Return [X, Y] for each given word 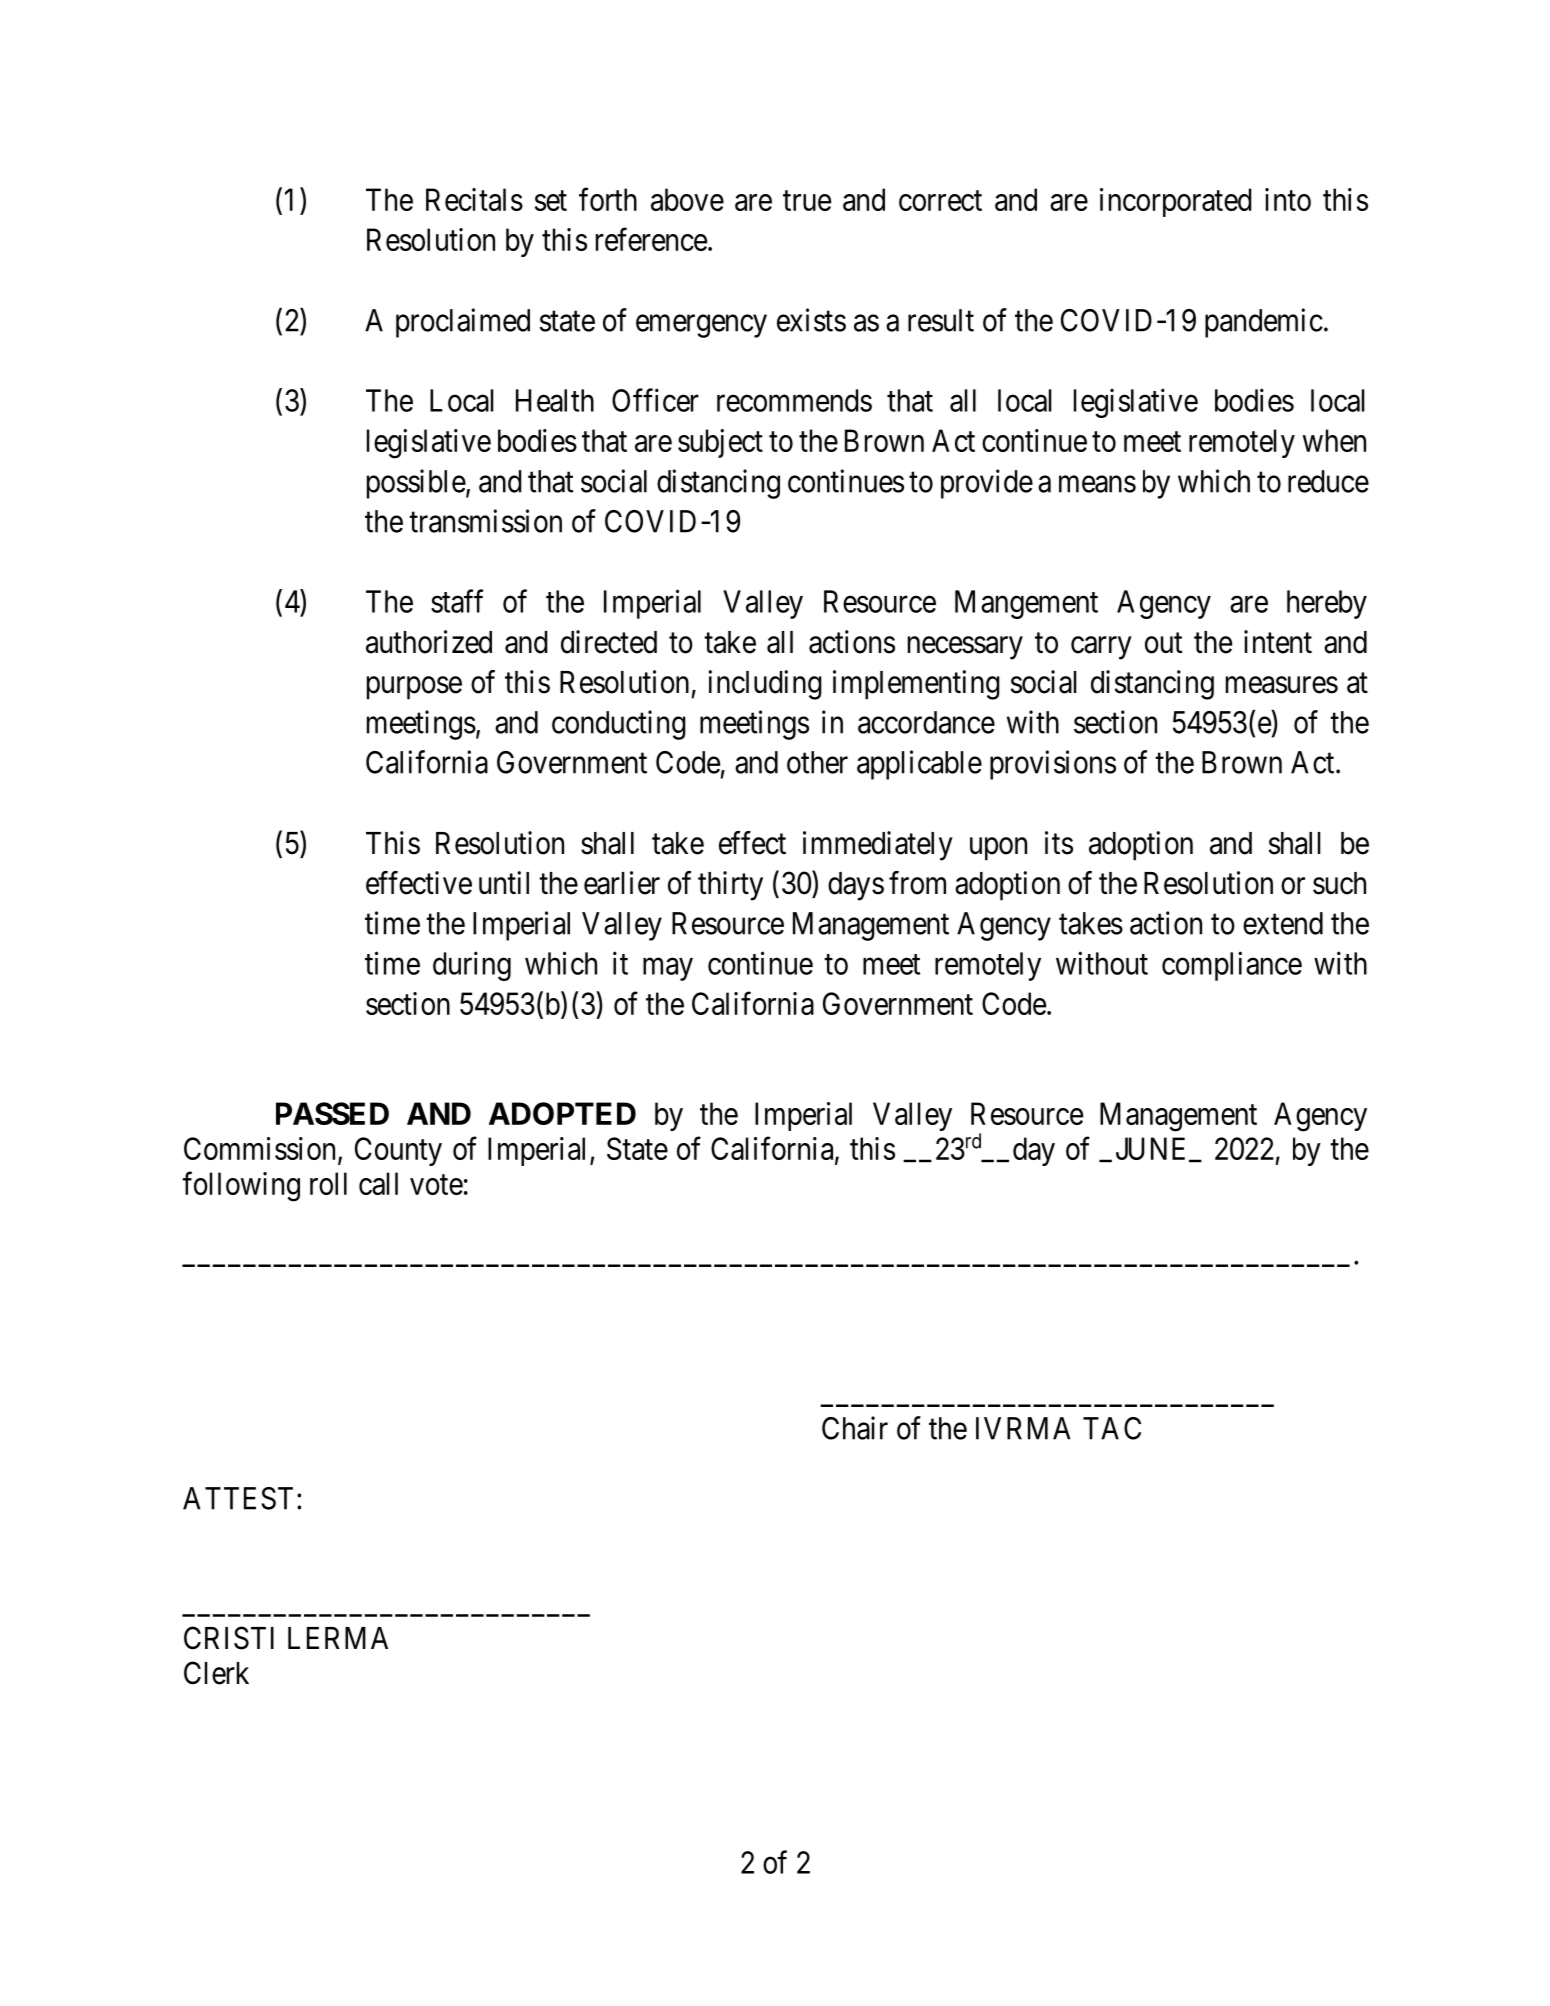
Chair [855, 1428]
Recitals [474, 199]
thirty [730, 886]
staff [457, 601]
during [472, 966]
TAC [1112, 1428]
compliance [1232, 966]
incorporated [1176, 202]
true [807, 201]
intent [1278, 642]
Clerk [216, 1673]
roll [328, 1183]
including [765, 685]
